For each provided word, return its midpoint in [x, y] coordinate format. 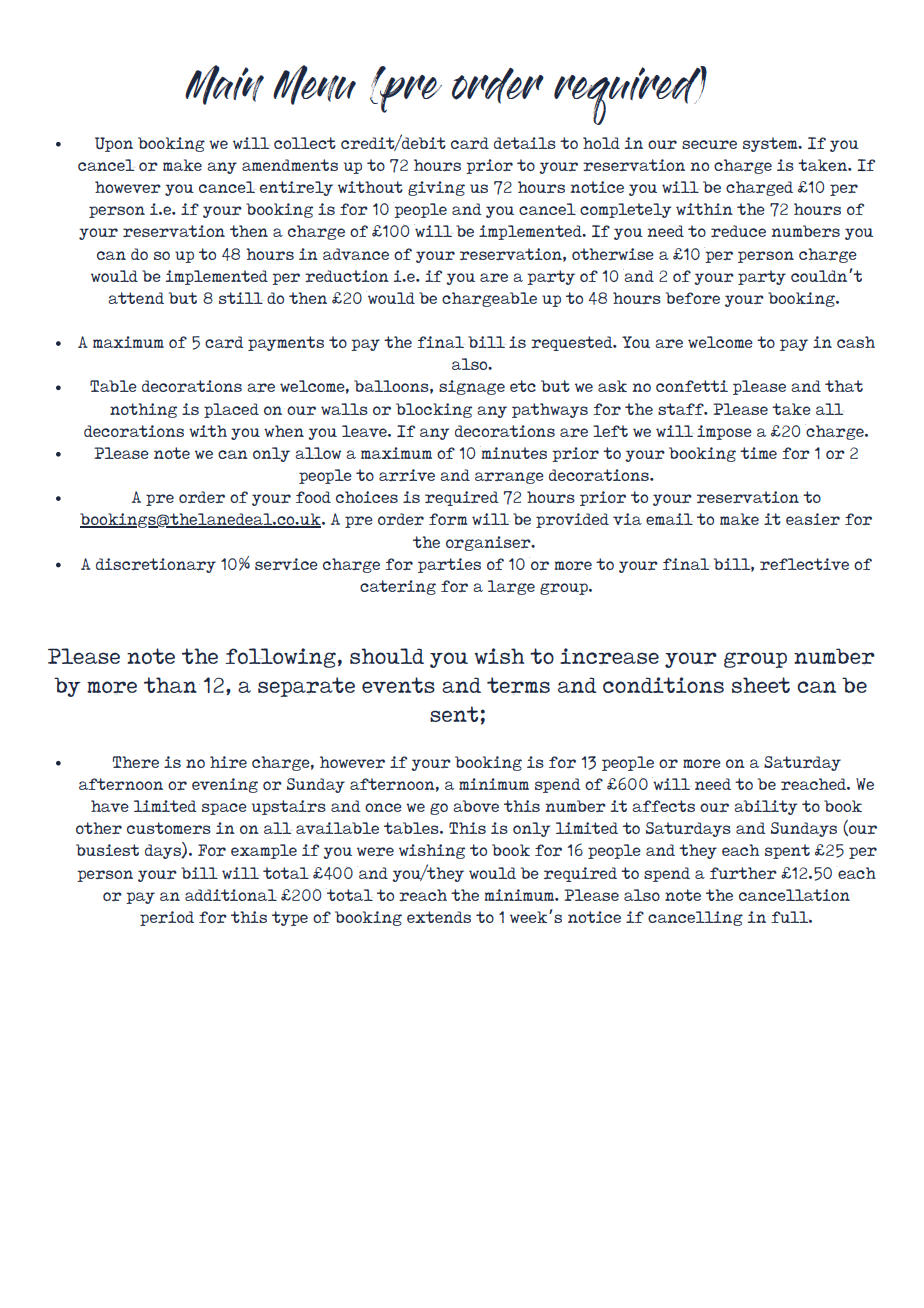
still [241, 298]
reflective [804, 564]
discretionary [156, 565]
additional [231, 895]
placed [231, 410]
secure [709, 144]
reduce [738, 231]
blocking [434, 410]
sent [454, 714]
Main [224, 85]
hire [228, 762]
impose [724, 432]
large [511, 587]
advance [356, 254]
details [525, 143]
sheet [761, 685]
